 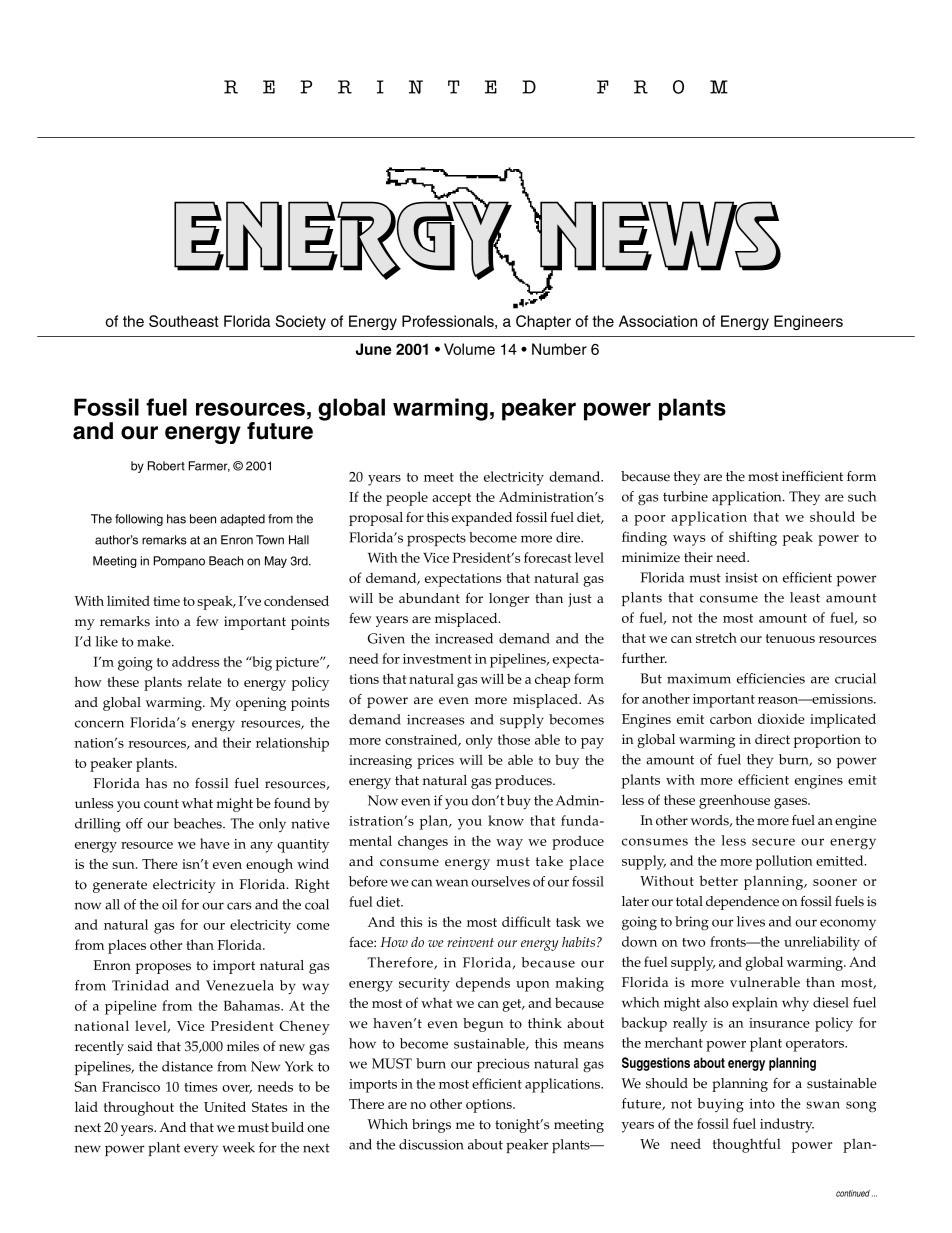 What do you see at coordinates (204, 681) in the screenshot?
I see `relate` at bounding box center [204, 681].
